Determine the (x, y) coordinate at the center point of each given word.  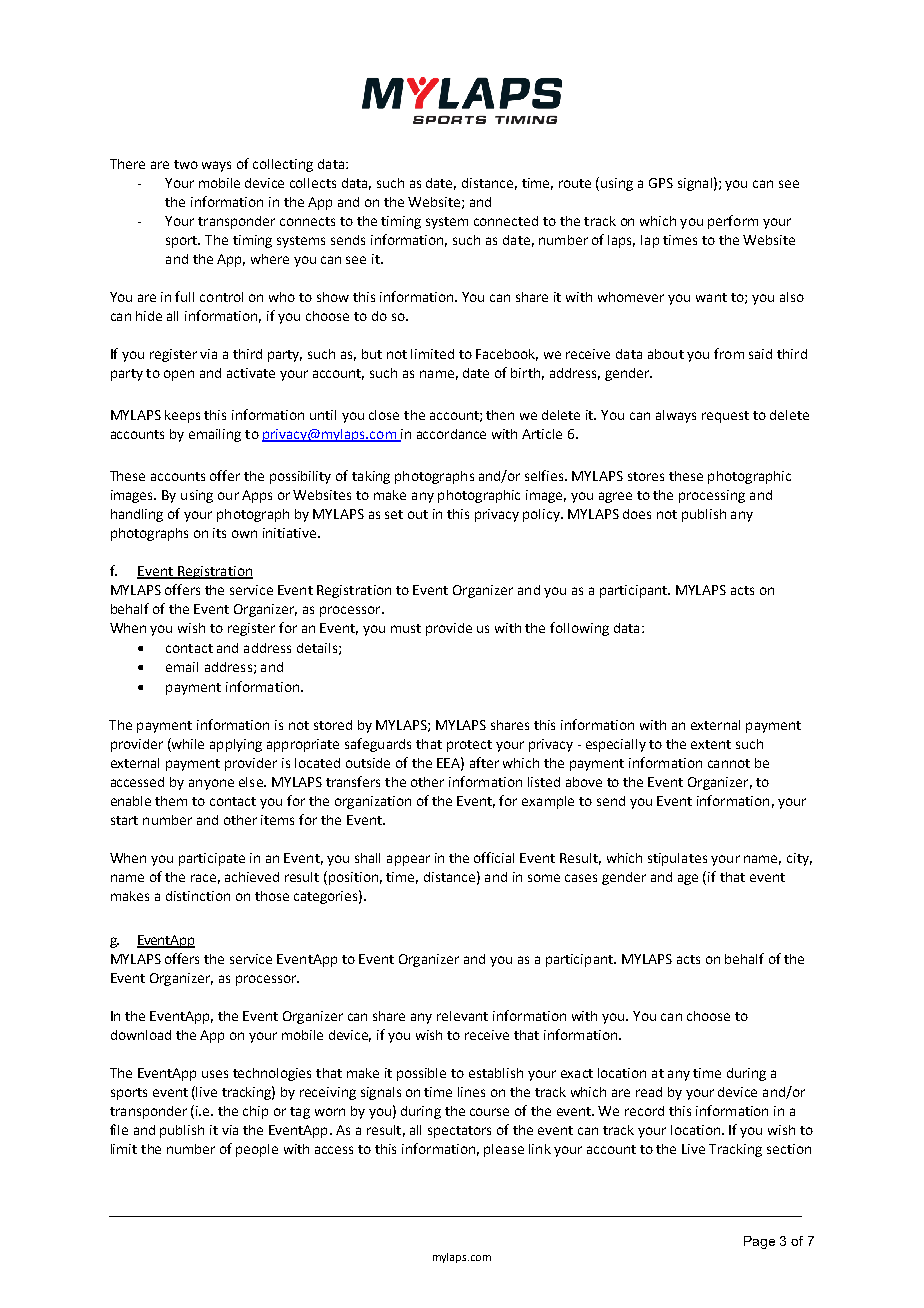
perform (733, 222)
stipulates (677, 859)
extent (711, 744)
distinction (198, 896)
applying (236, 745)
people (257, 1150)
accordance (451, 434)
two (186, 164)
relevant (462, 1016)
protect (469, 746)
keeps (182, 416)
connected (506, 221)
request (725, 417)
